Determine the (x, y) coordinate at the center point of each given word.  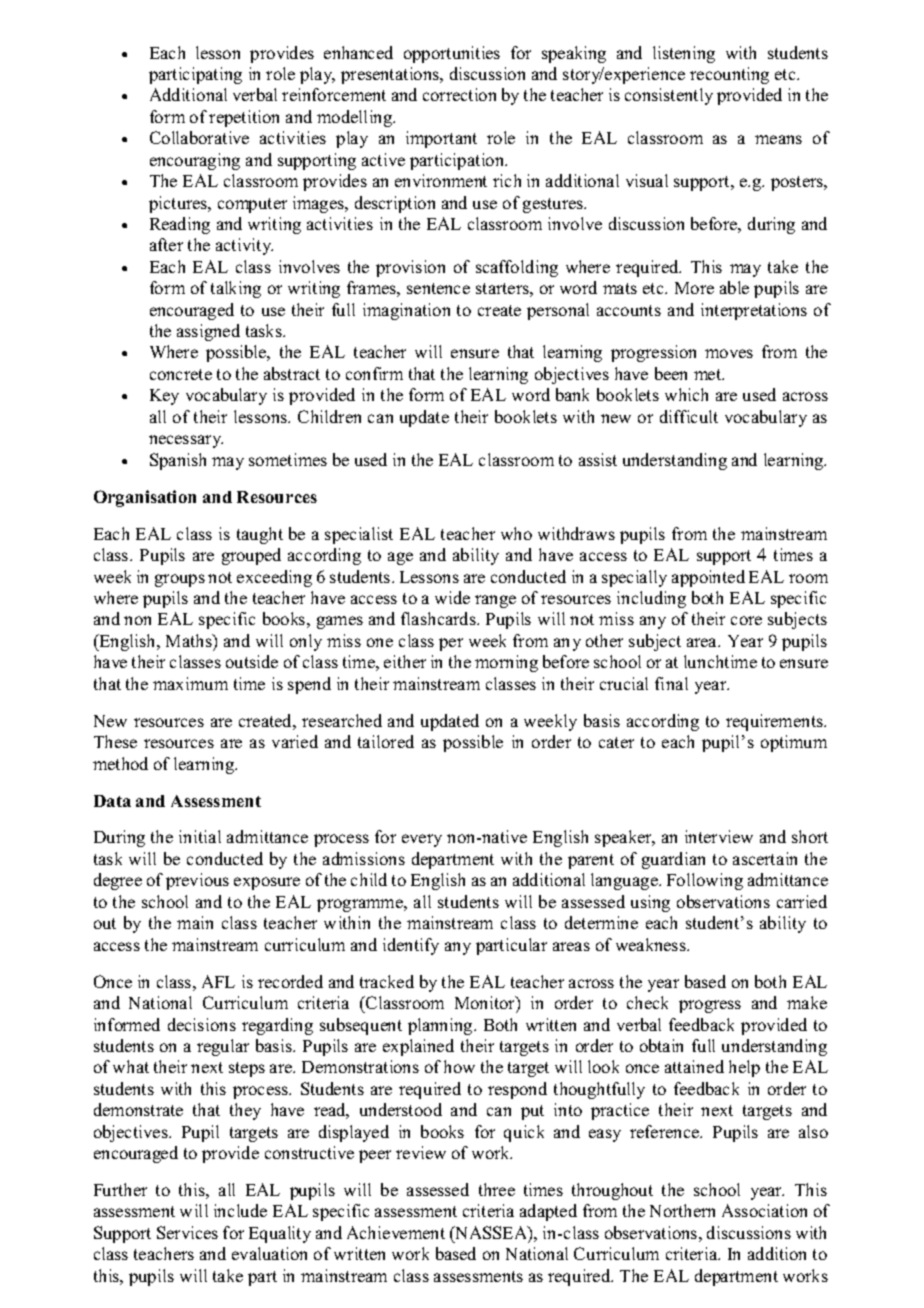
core (746, 620)
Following (705, 881)
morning (506, 663)
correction (459, 94)
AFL (218, 981)
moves (729, 353)
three (497, 1189)
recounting (729, 75)
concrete (181, 374)
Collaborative (199, 137)
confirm (374, 373)
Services (187, 1232)
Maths (190, 640)
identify (411, 946)
